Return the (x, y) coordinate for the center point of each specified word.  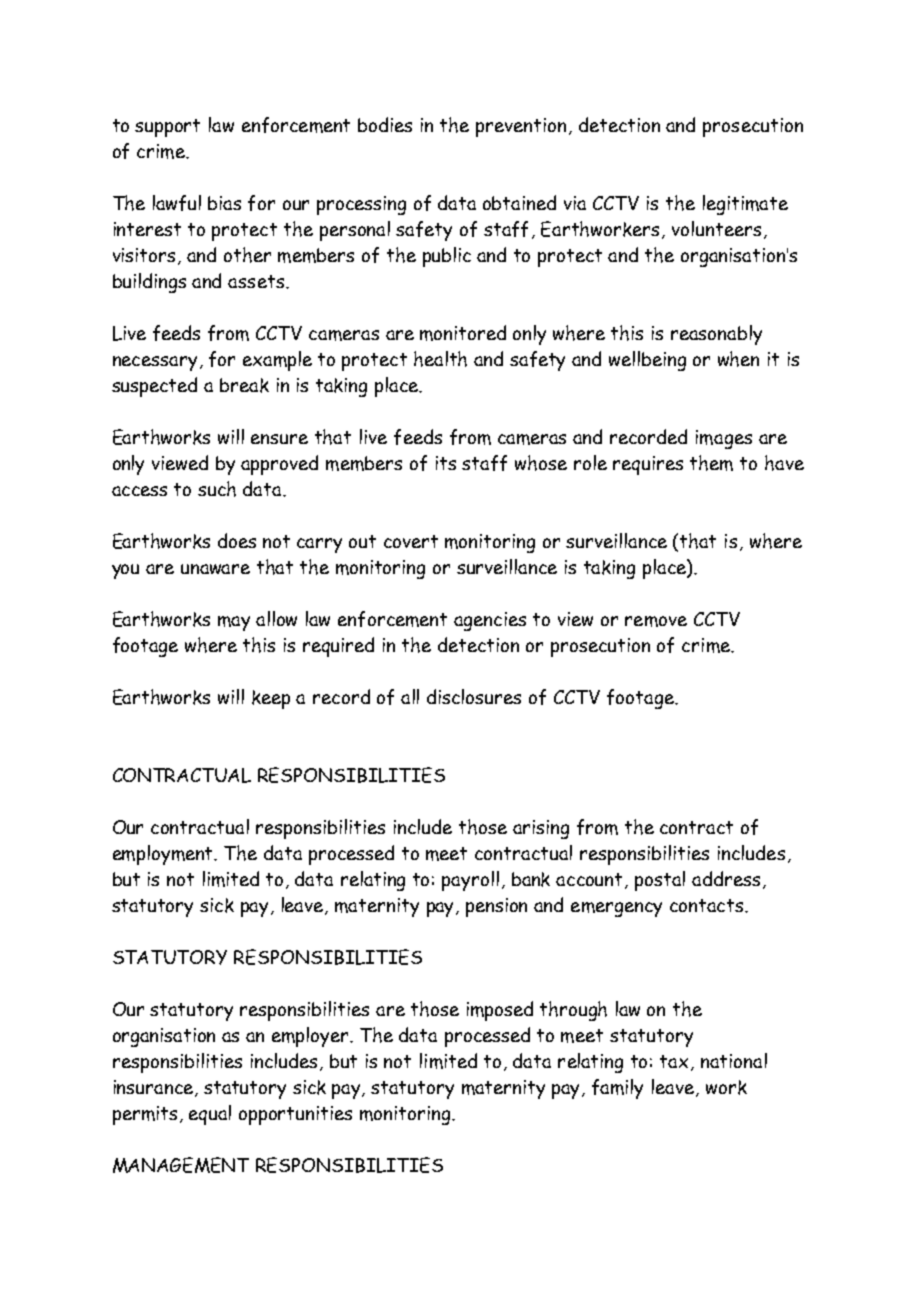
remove (656, 621)
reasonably (716, 335)
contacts (706, 905)
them (711, 463)
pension (496, 907)
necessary (155, 363)
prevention (521, 127)
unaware (215, 569)
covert (411, 541)
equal (210, 1115)
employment (164, 855)
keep (271, 699)
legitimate (745, 205)
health (440, 359)
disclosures (474, 696)
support (167, 128)
